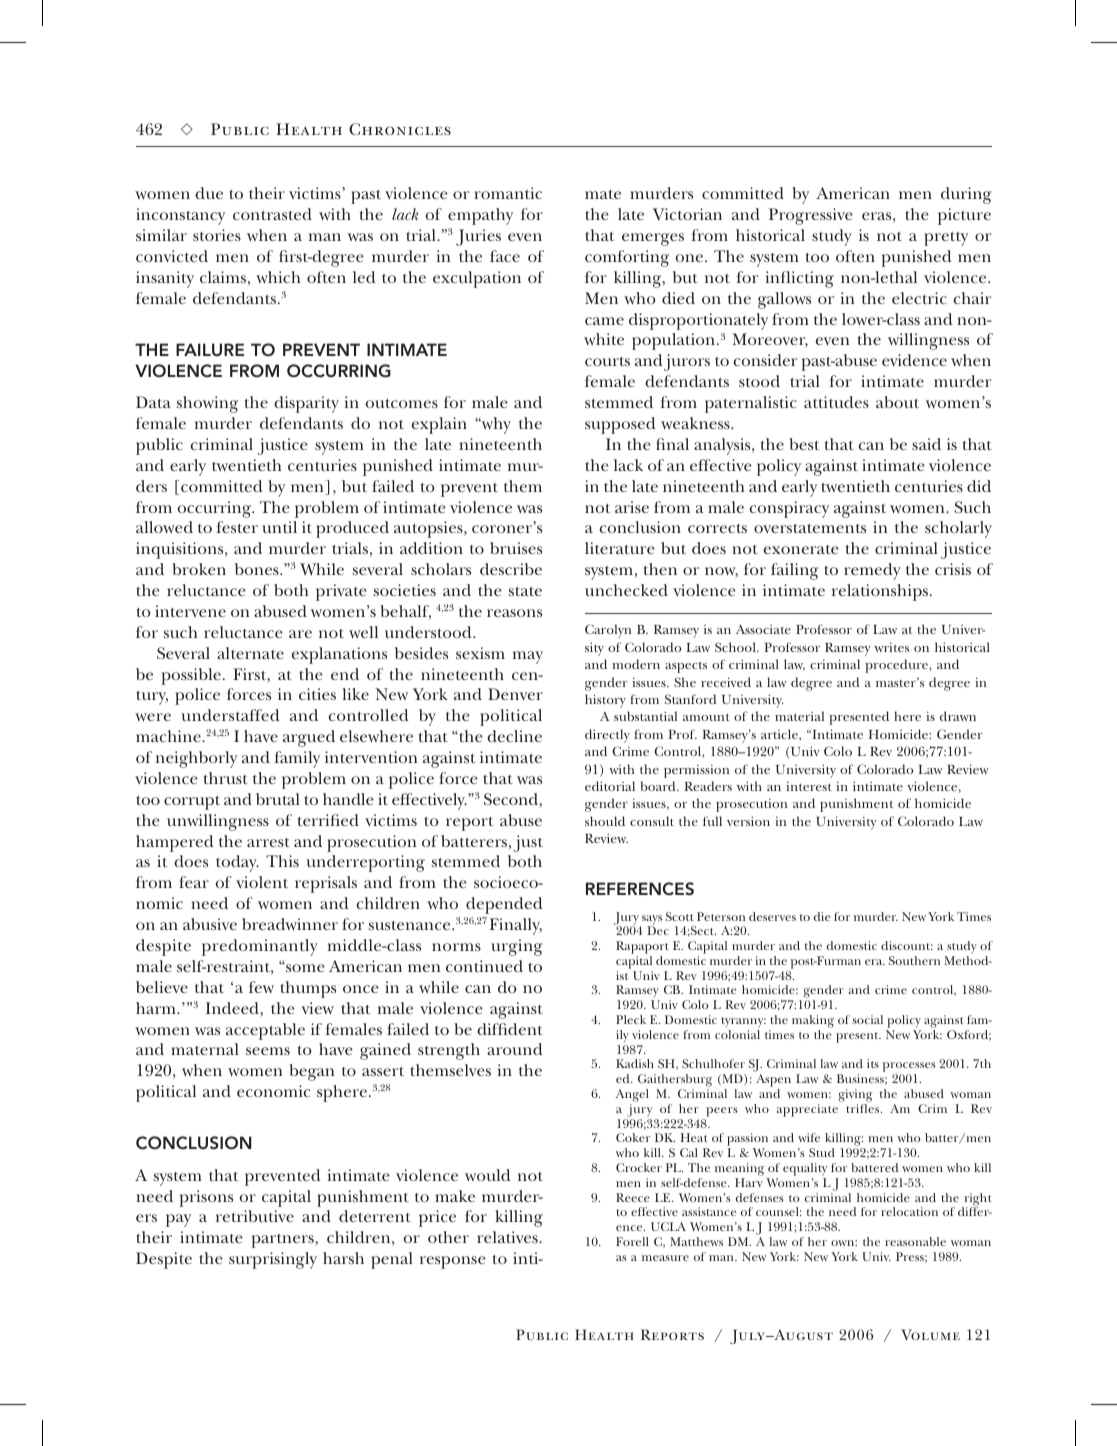 This screenshot has width=1117, height=1446. Describe the element at coordinates (620, 425) in the screenshot. I see `supposed` at that location.
